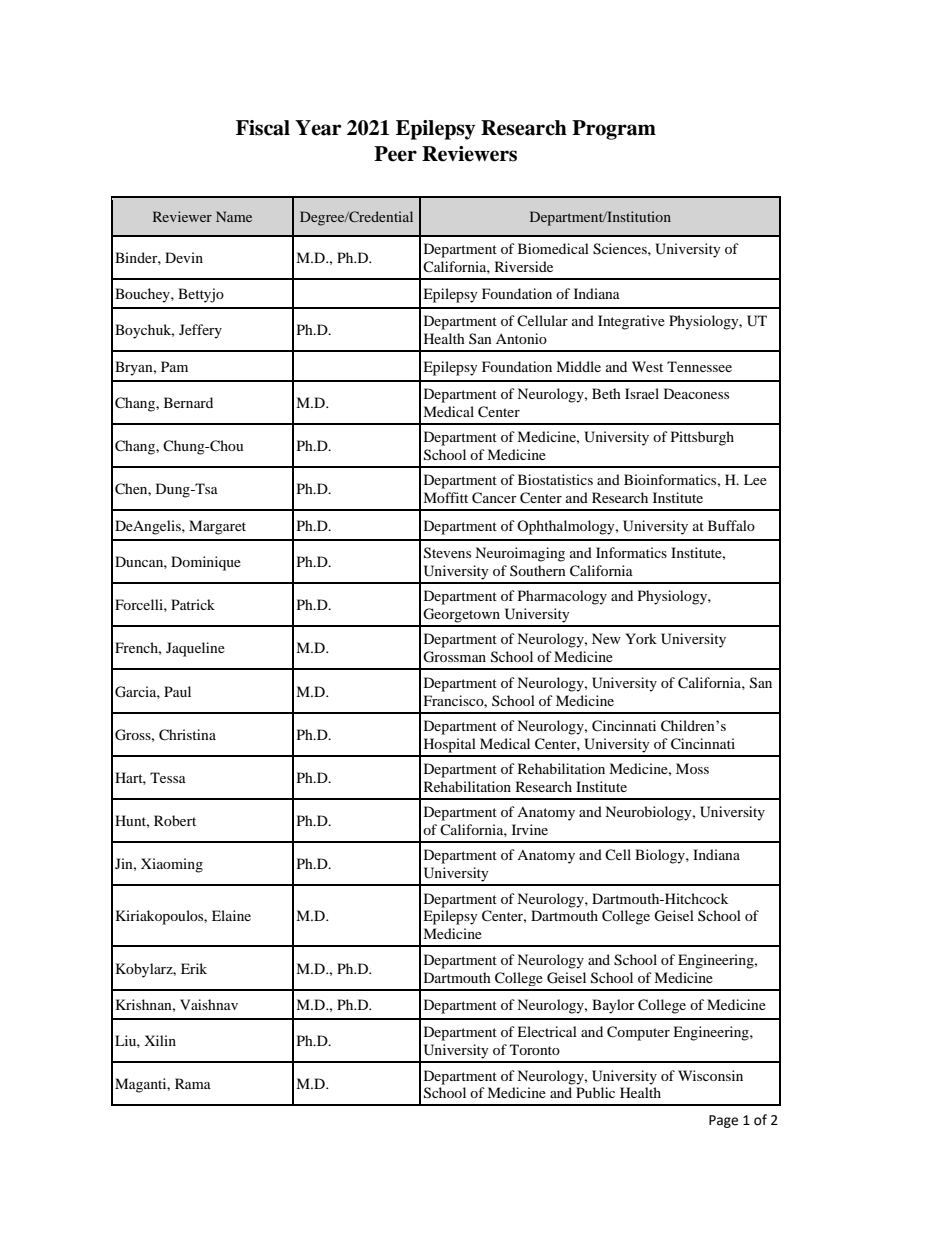 The image size is (952, 1233). I want to click on Irvine, so click(530, 829).
